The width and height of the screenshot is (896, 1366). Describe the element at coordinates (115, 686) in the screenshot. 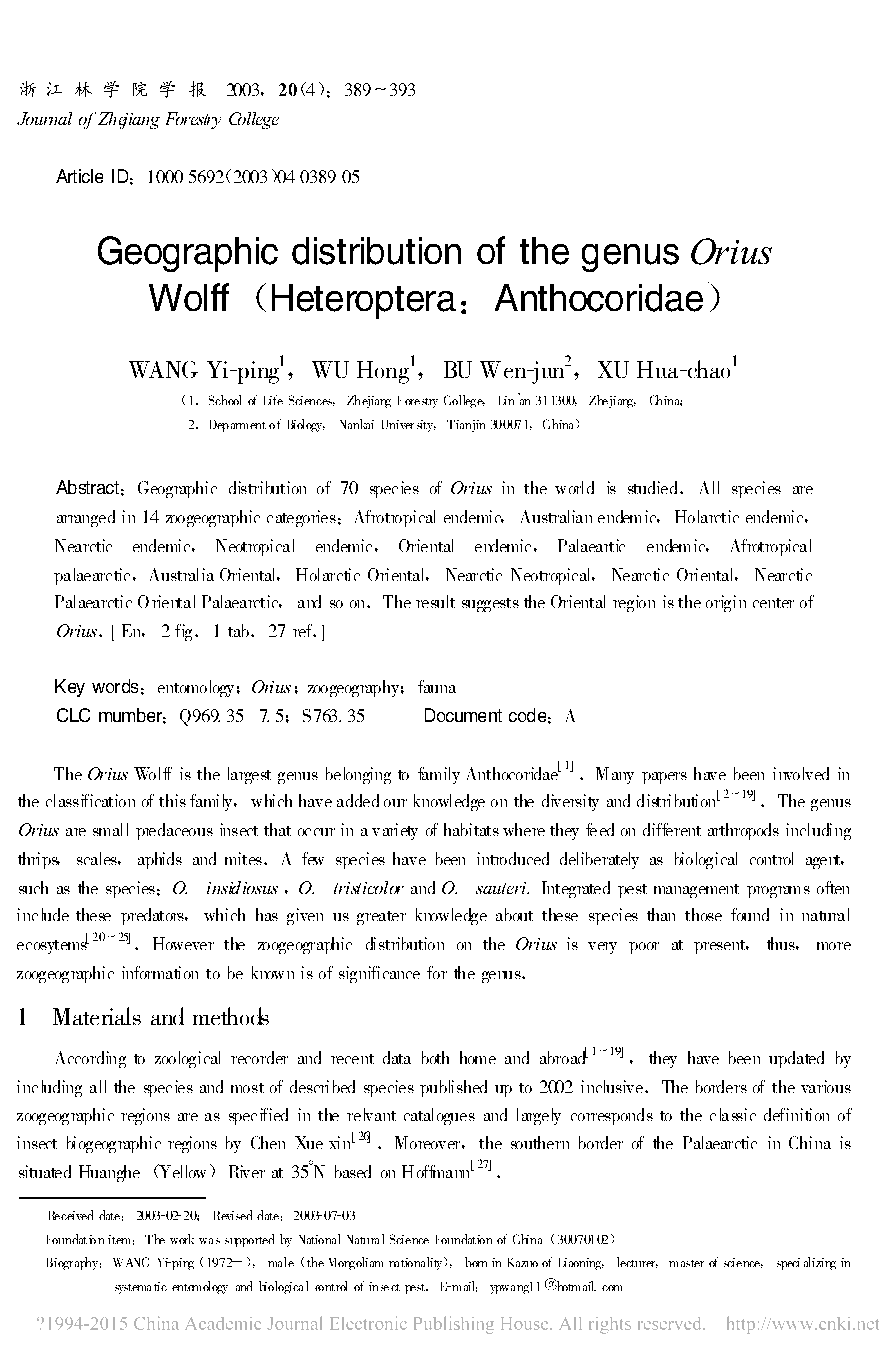

I see `words` at that location.
